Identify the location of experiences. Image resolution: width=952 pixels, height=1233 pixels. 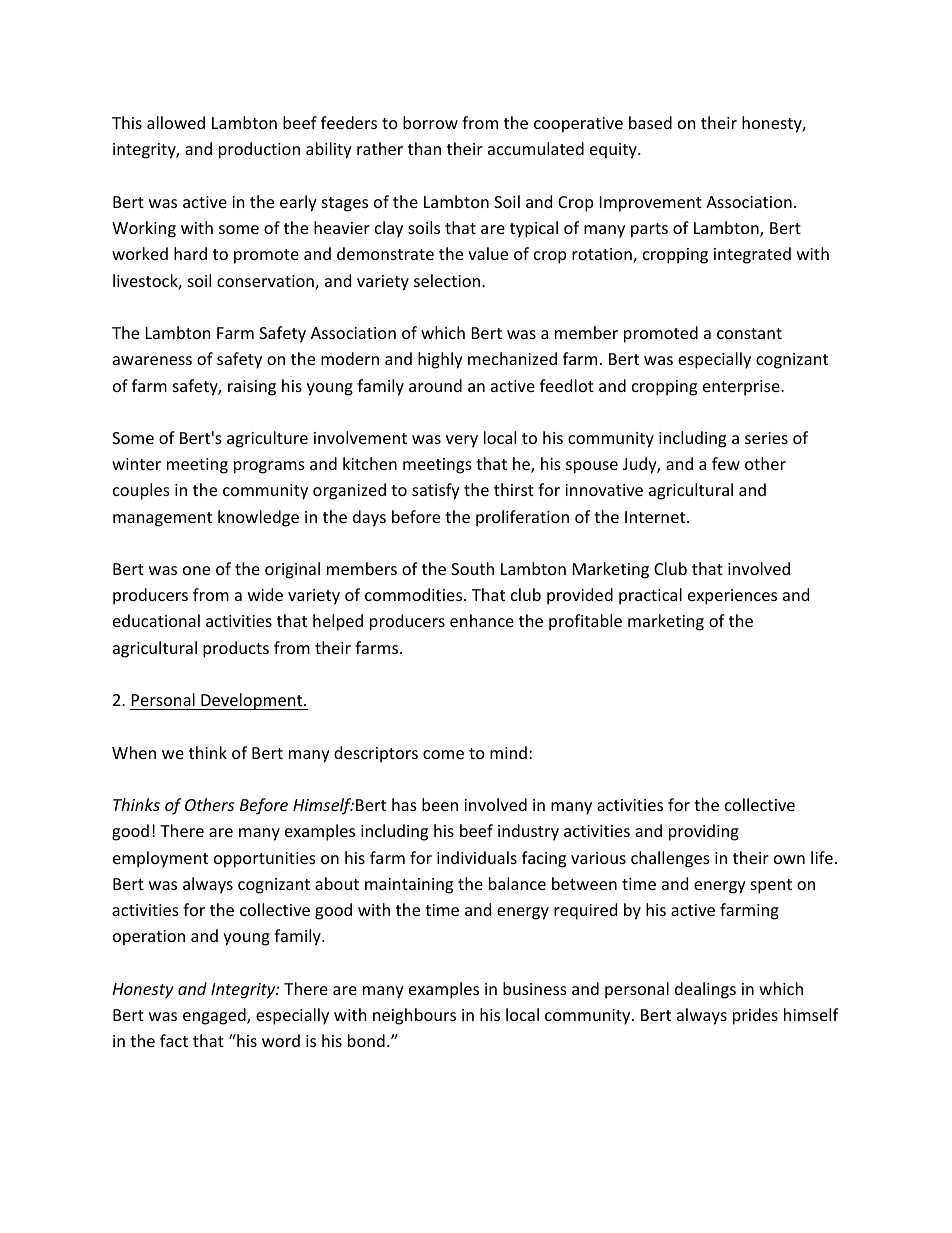
(732, 597).
